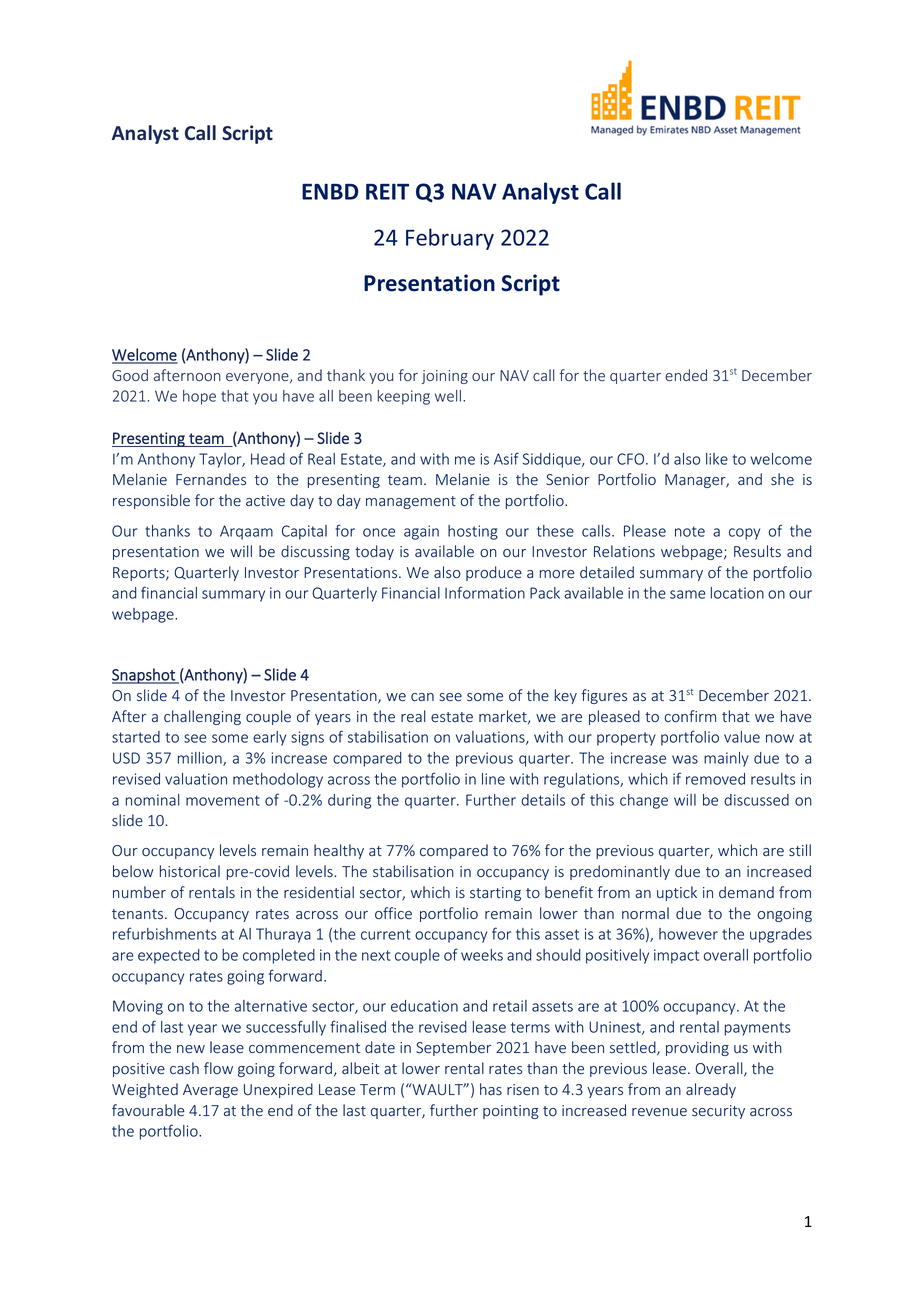  Describe the element at coordinates (491, 1089) in the screenshot. I see `has` at that location.
